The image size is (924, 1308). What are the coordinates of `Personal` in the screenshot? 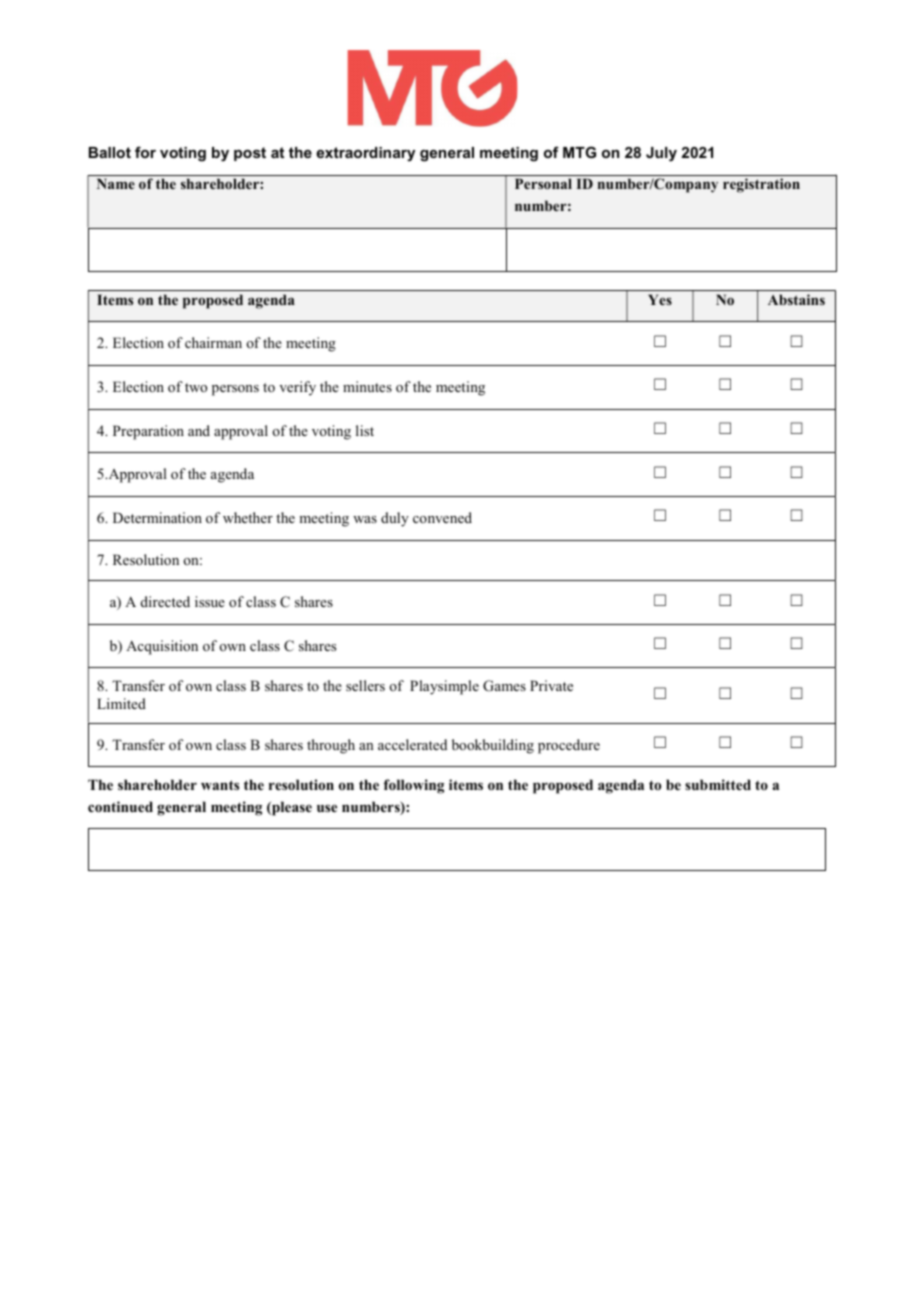 It's located at (543, 183).
